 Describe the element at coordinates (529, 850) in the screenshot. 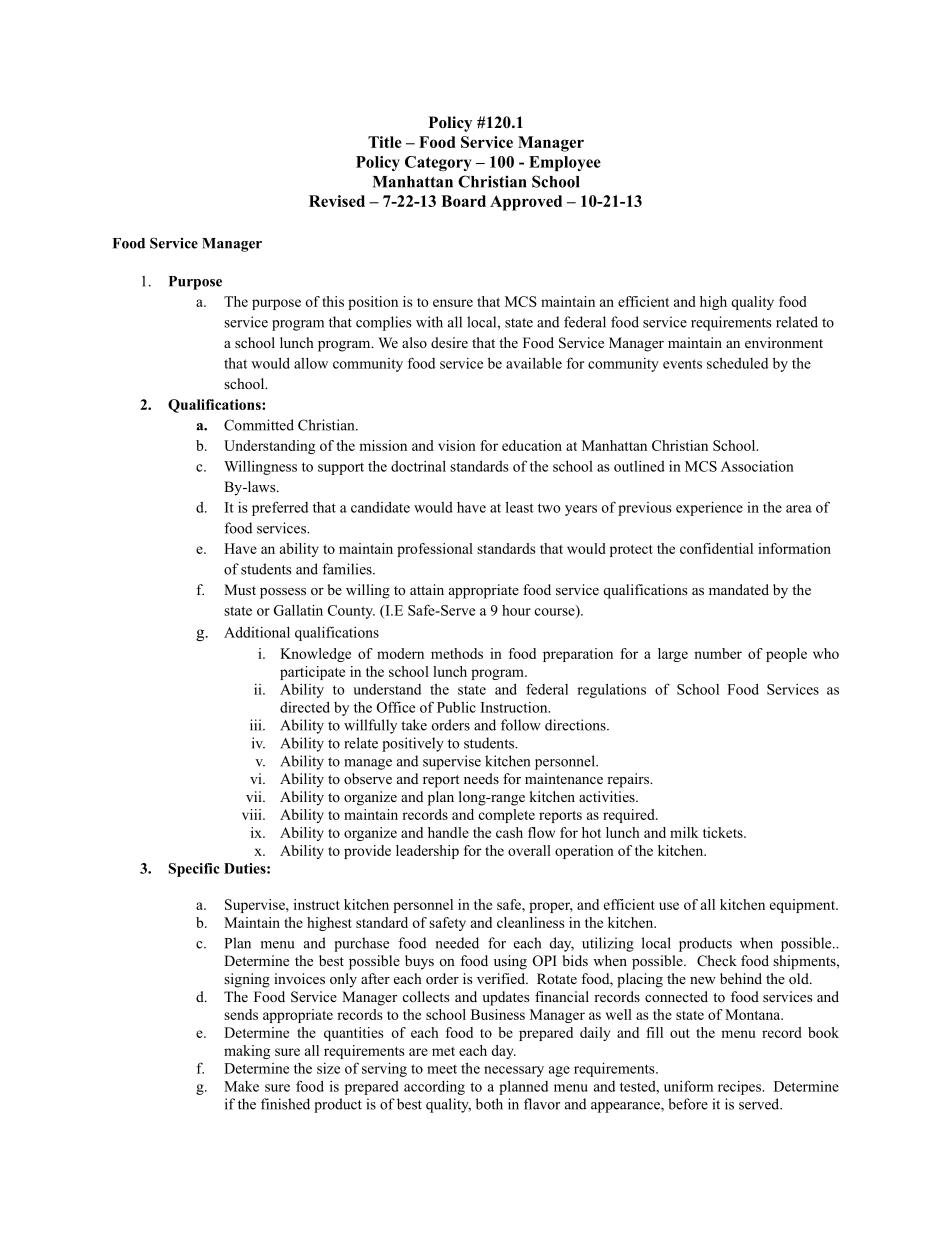

I see `overall` at that location.
